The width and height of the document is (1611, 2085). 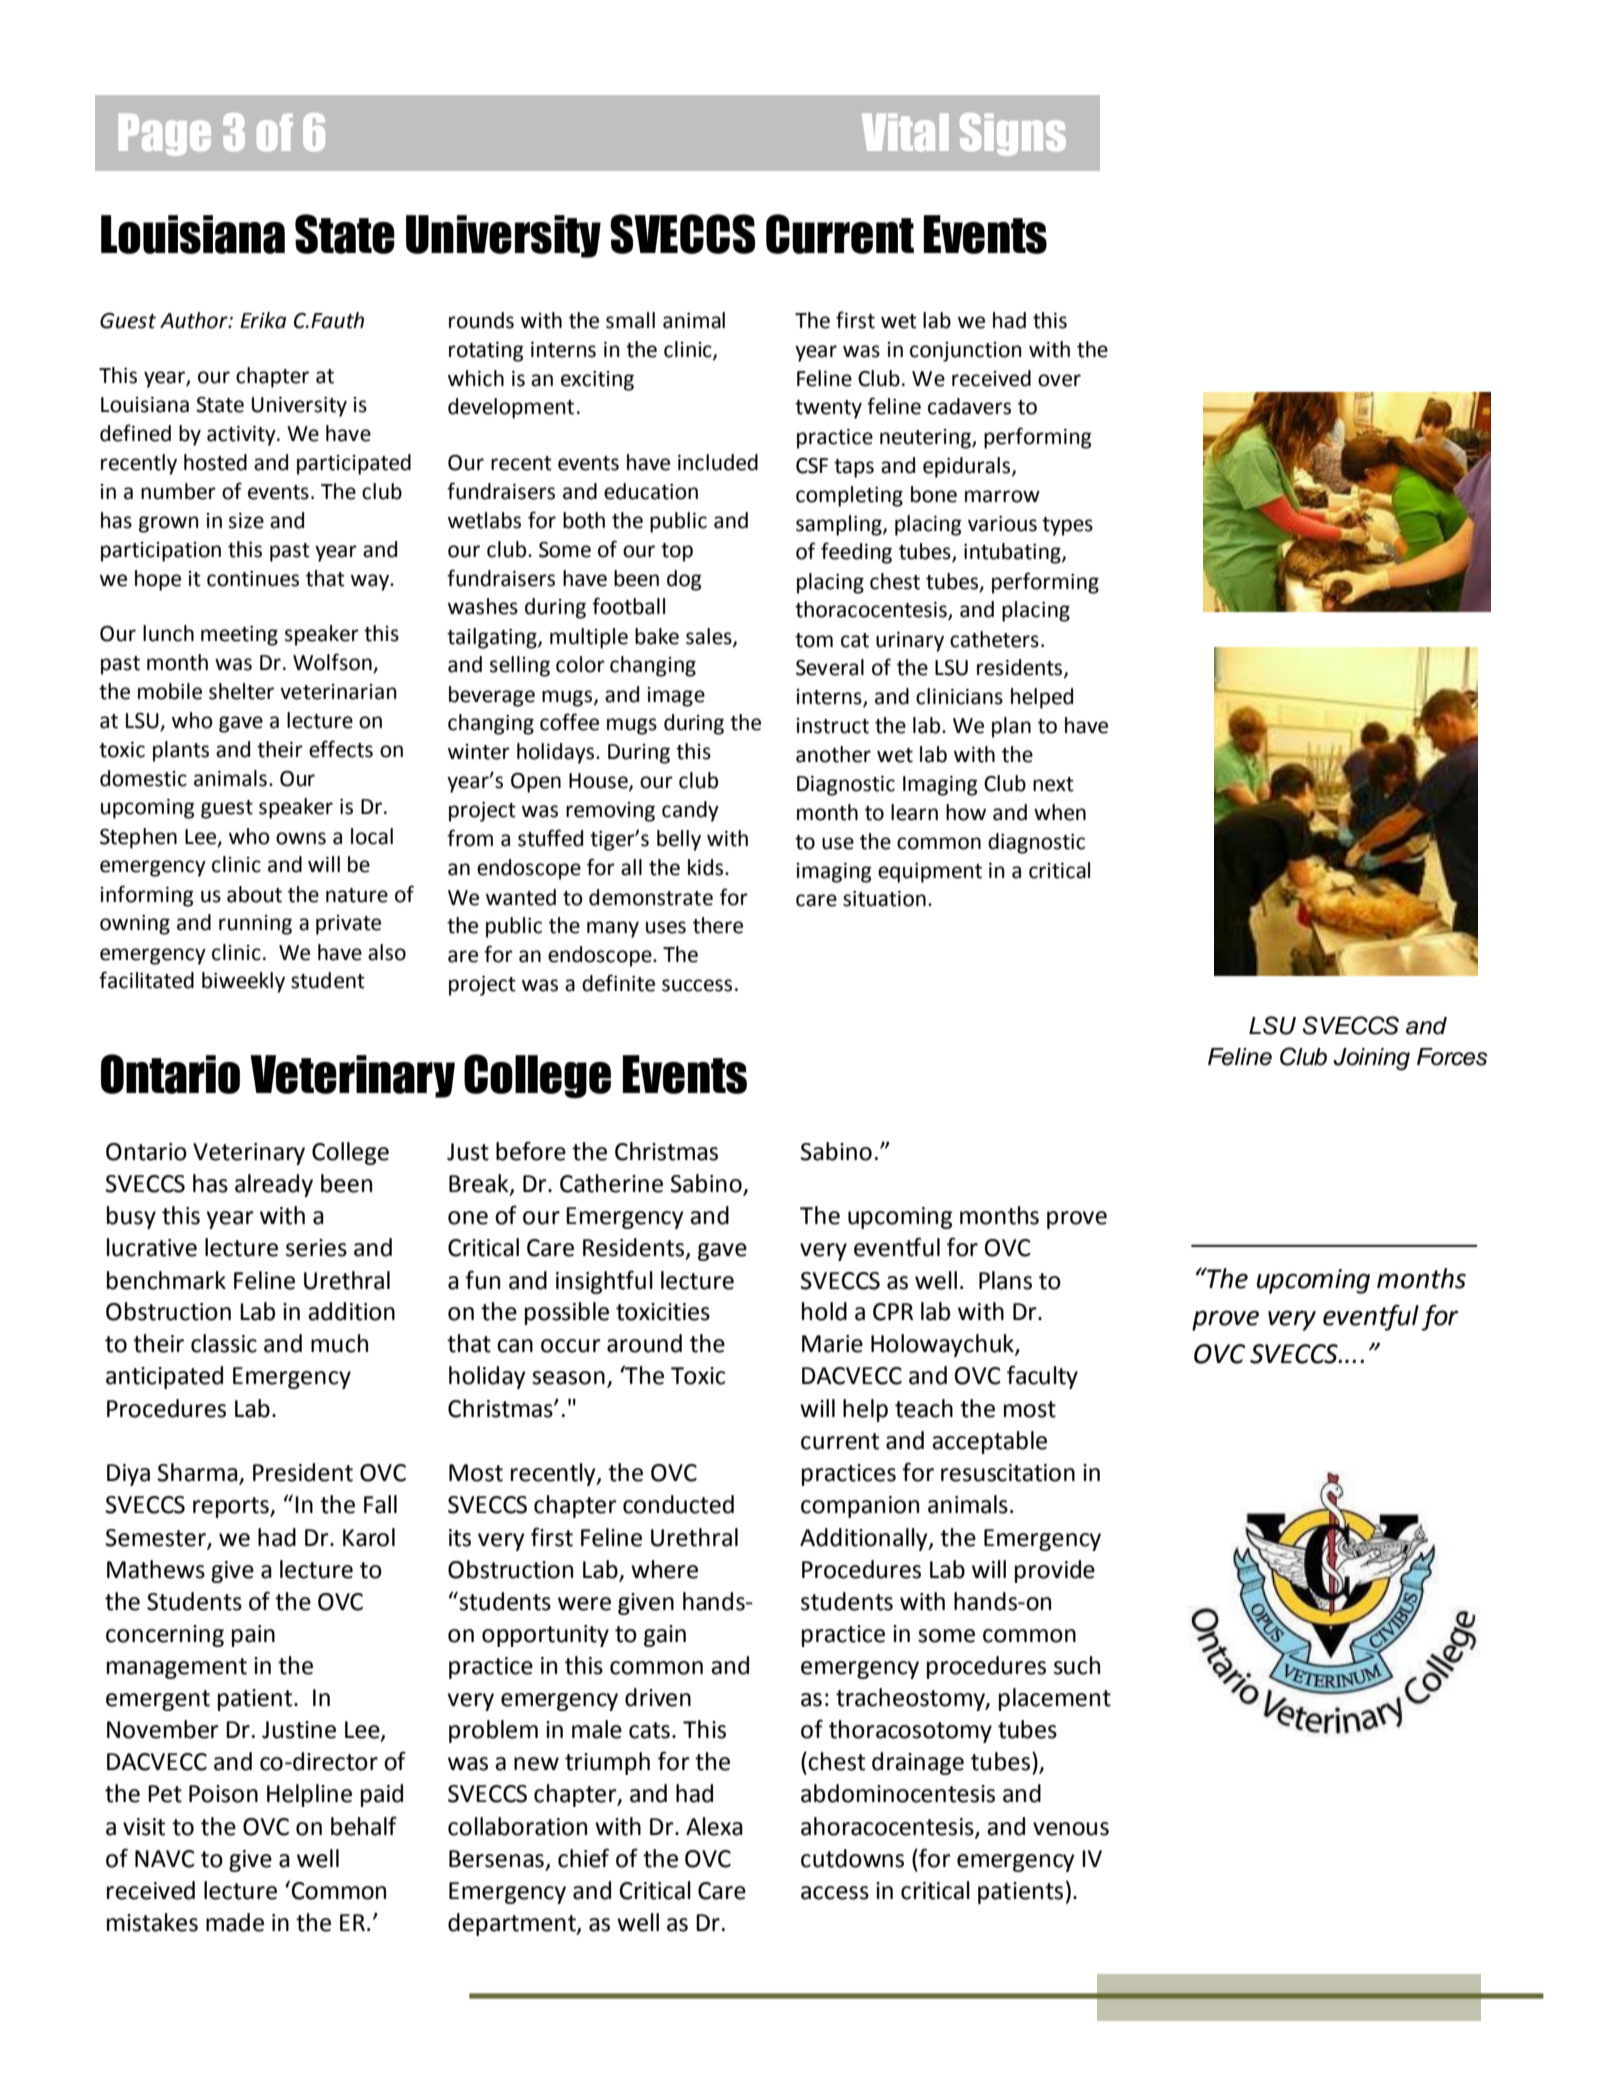 What do you see at coordinates (835, 1893) in the document?
I see `access` at bounding box center [835, 1893].
